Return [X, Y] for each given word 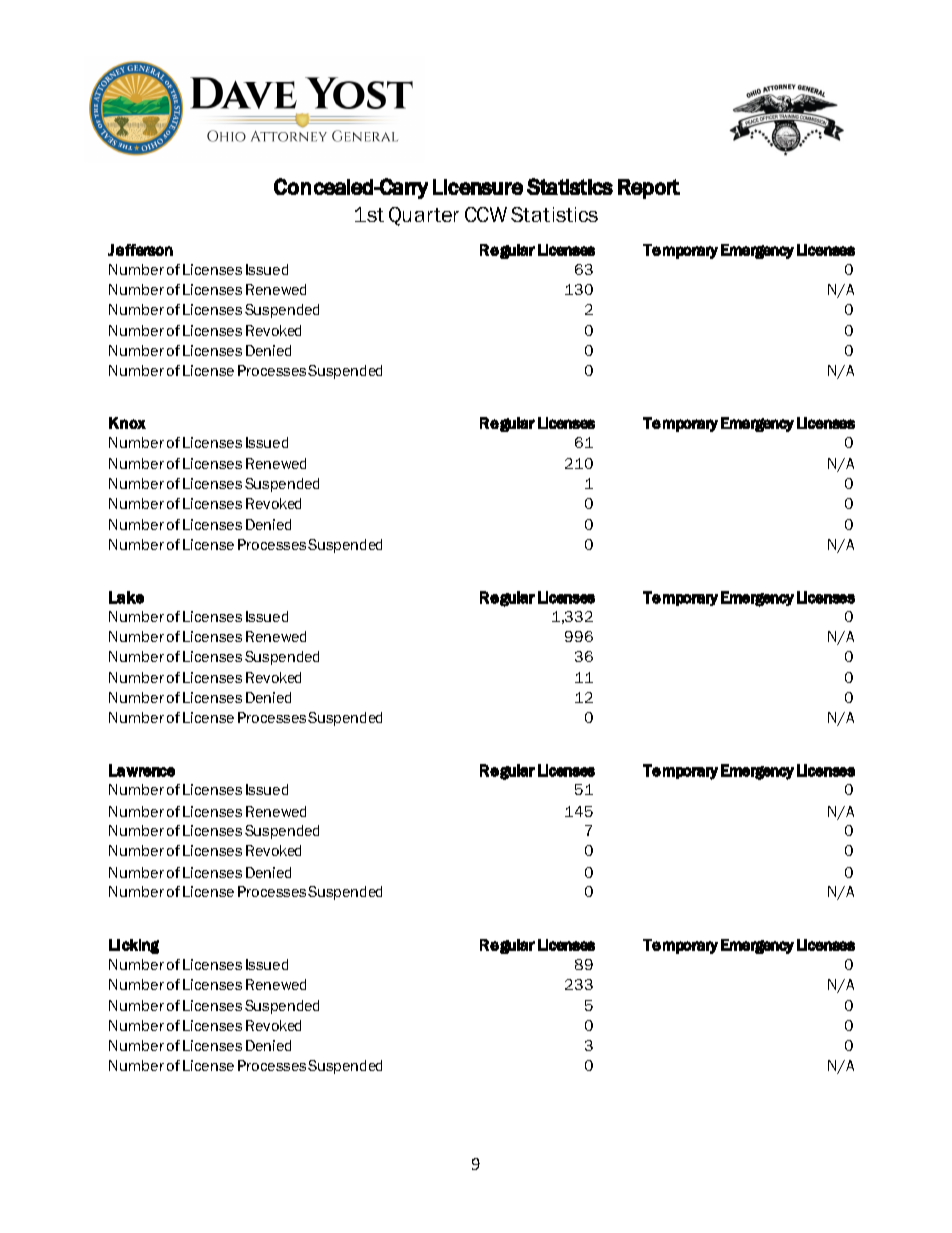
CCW [486, 214]
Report [649, 189]
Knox [127, 423]
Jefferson [140, 250]
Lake [126, 597]
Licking [134, 946]
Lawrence [142, 770]
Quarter [424, 216]
